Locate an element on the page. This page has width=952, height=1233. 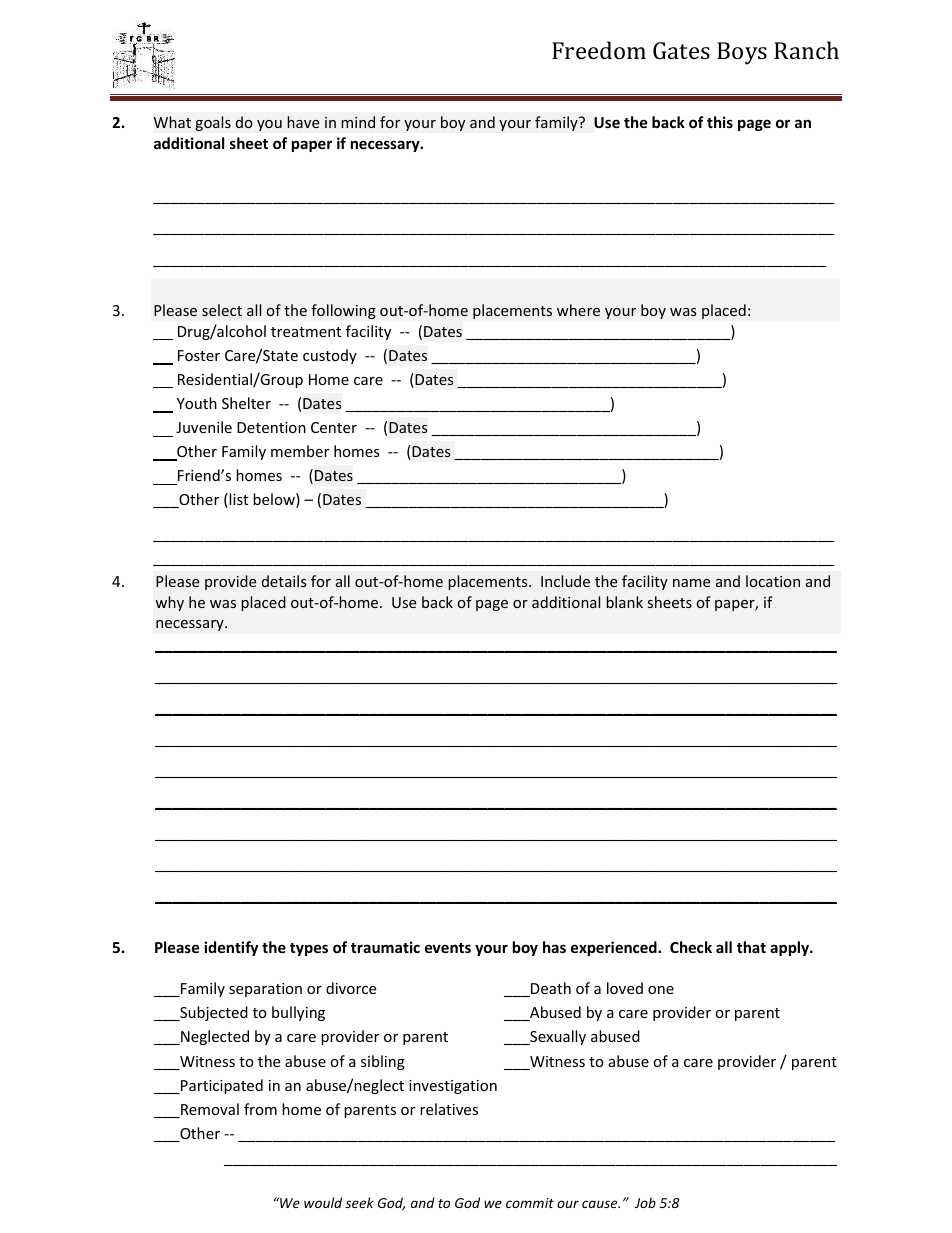
details is located at coordinates (284, 581).
